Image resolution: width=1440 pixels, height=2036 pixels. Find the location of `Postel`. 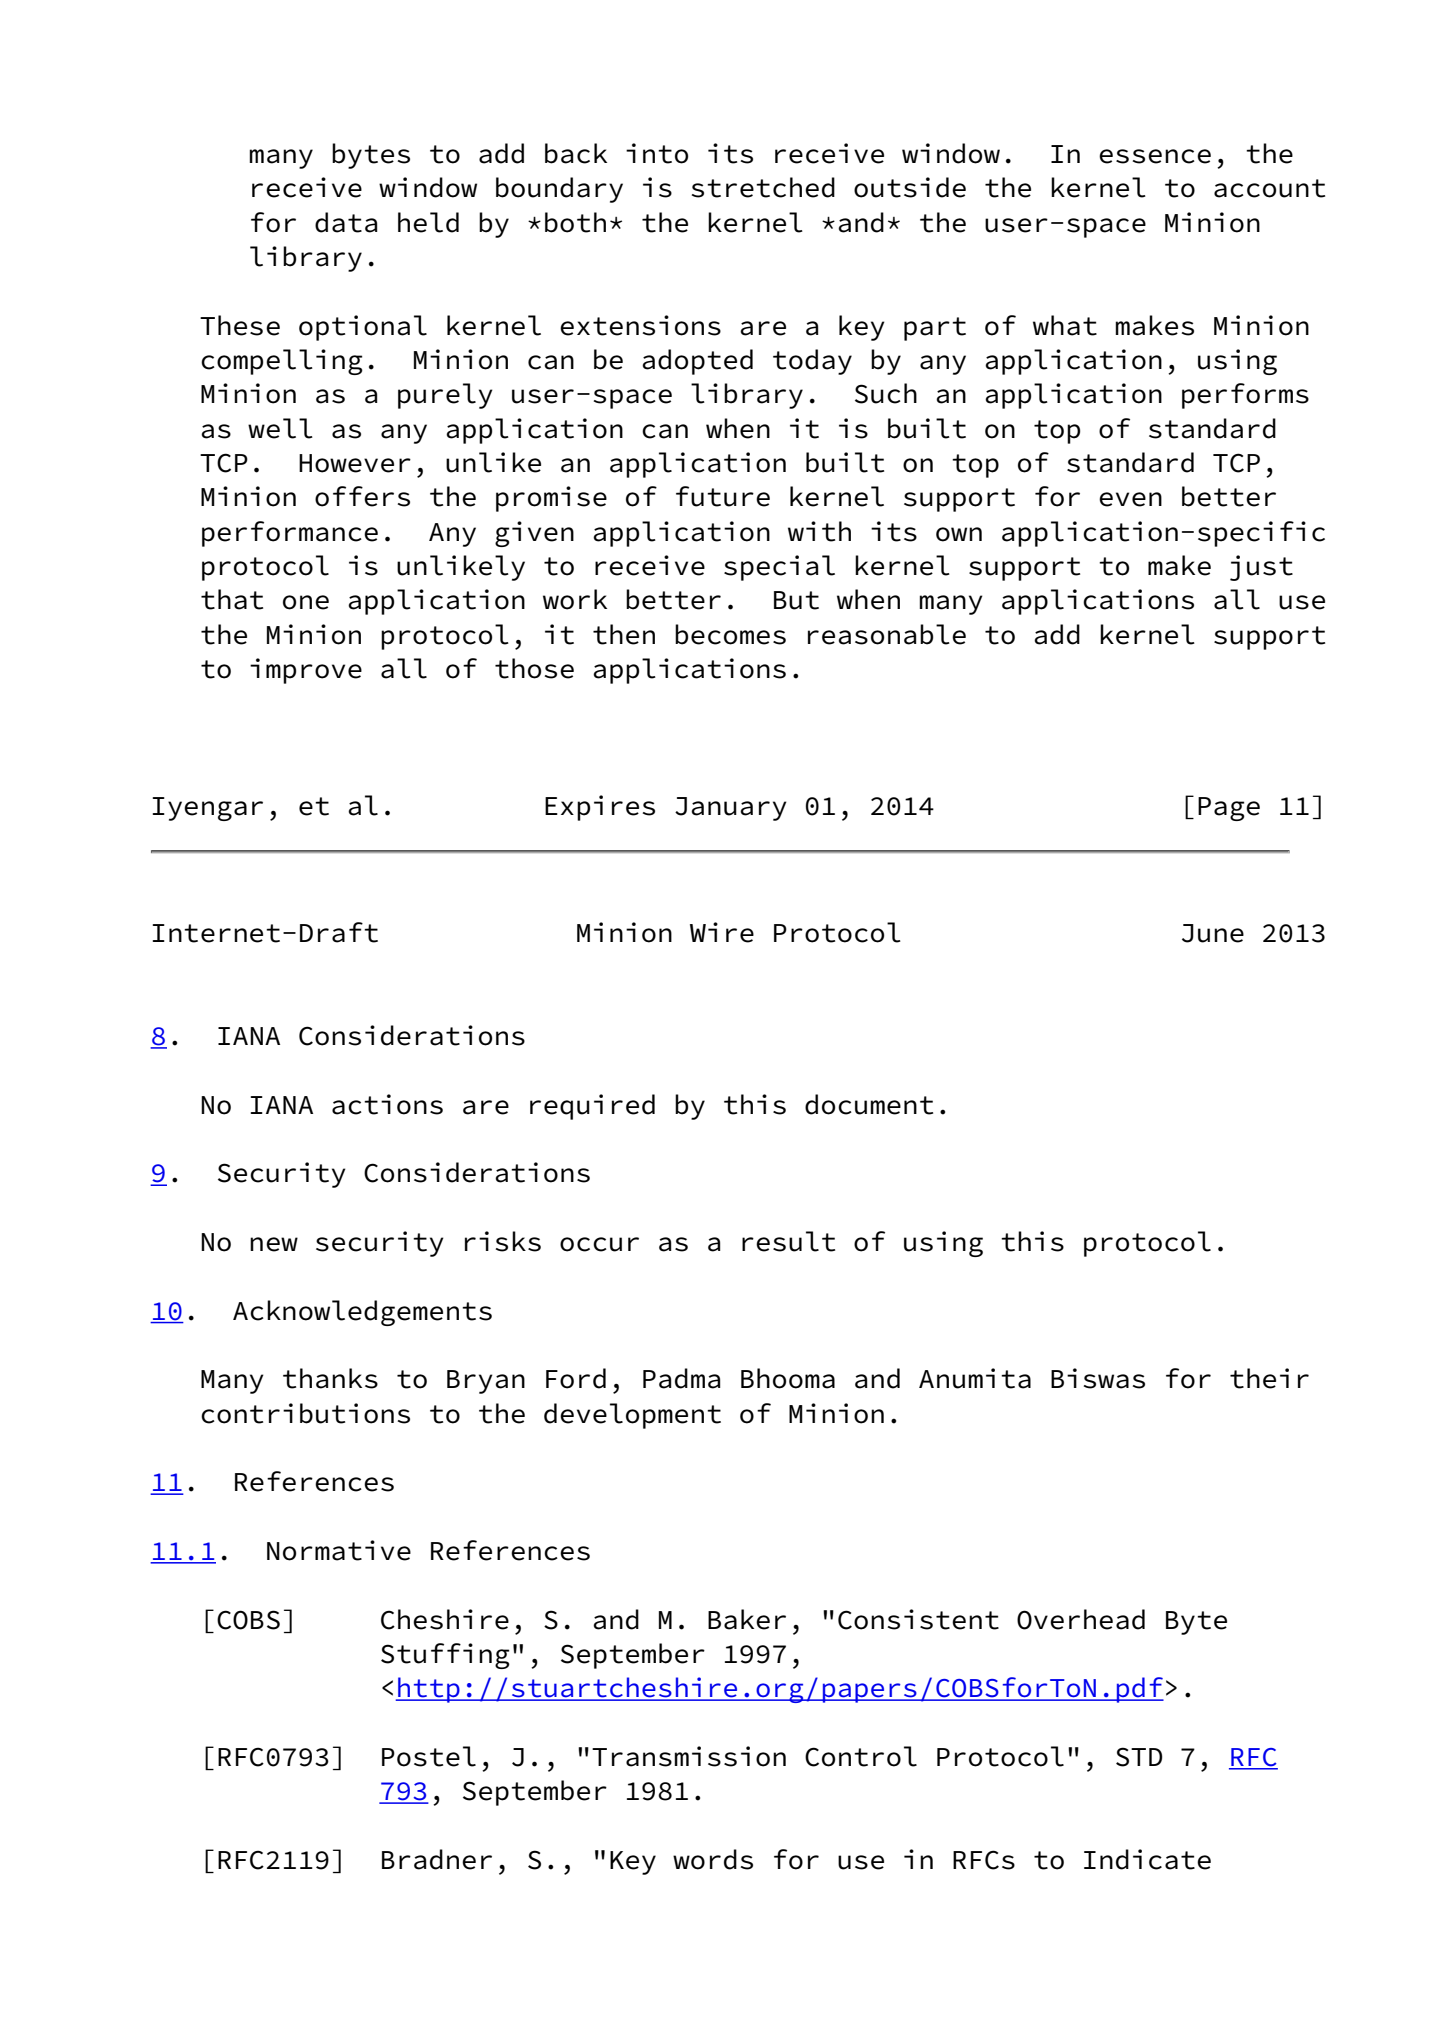

Postel is located at coordinates (429, 1756).
